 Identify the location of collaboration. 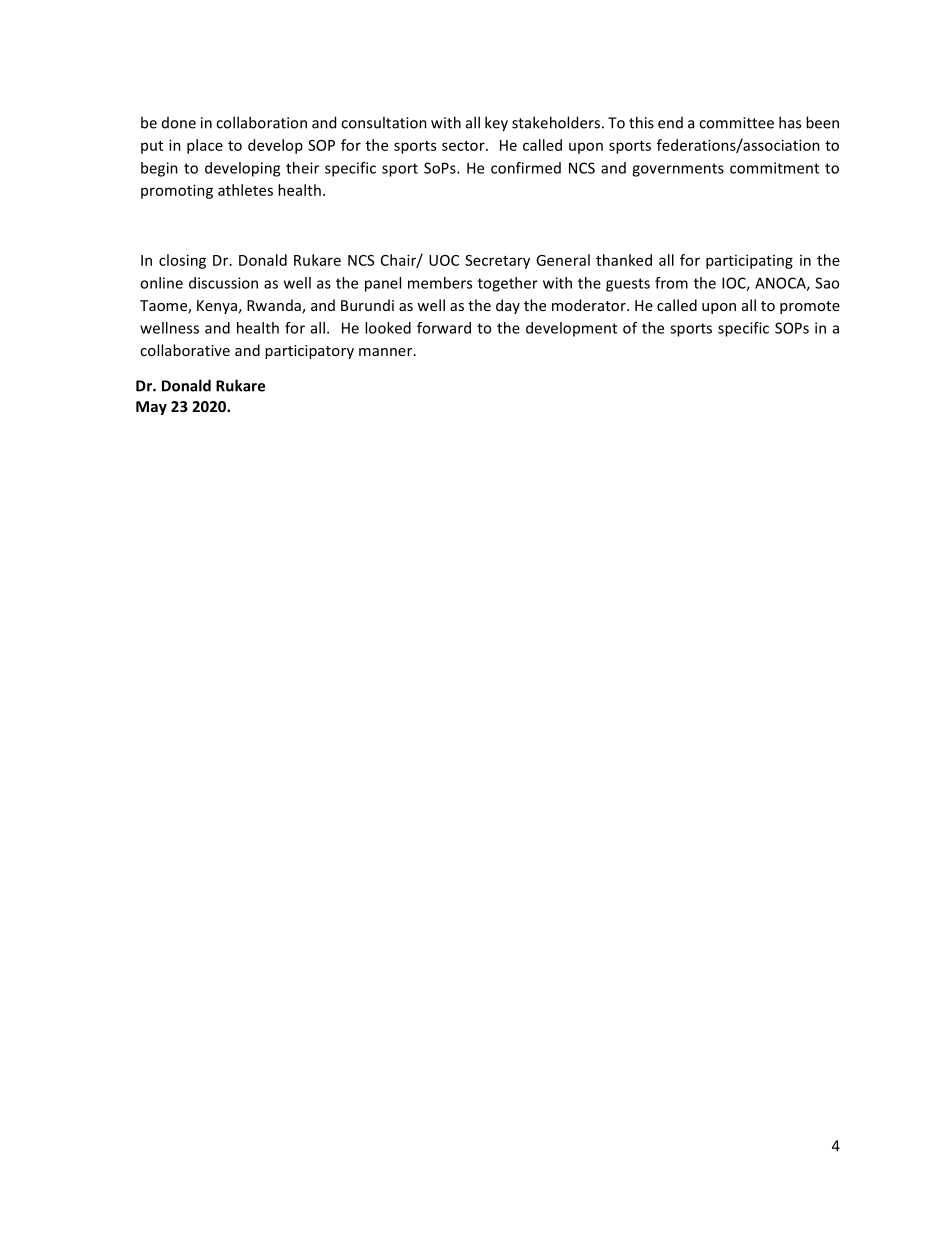
(261, 122).
